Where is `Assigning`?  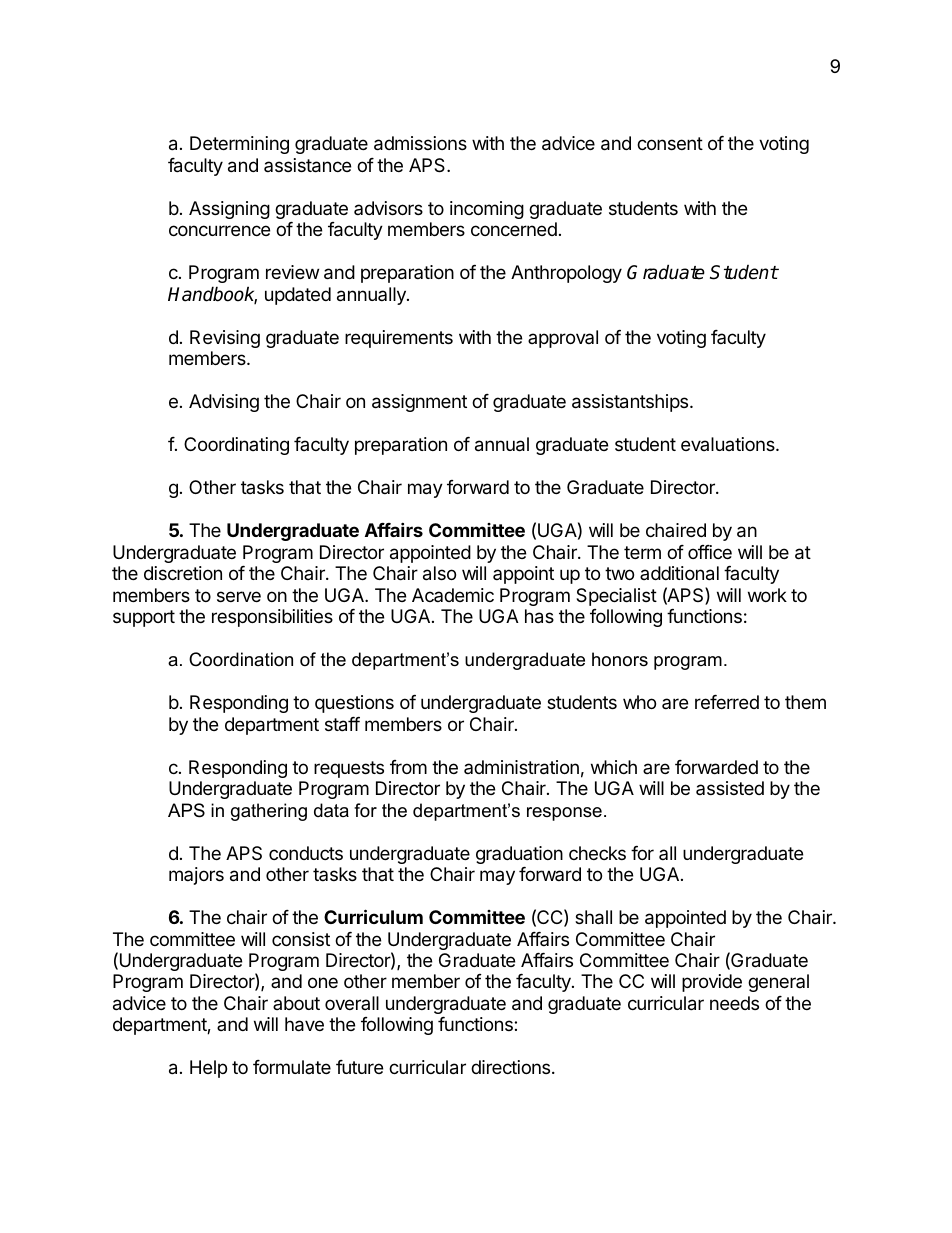
Assigning is located at coordinates (229, 210).
